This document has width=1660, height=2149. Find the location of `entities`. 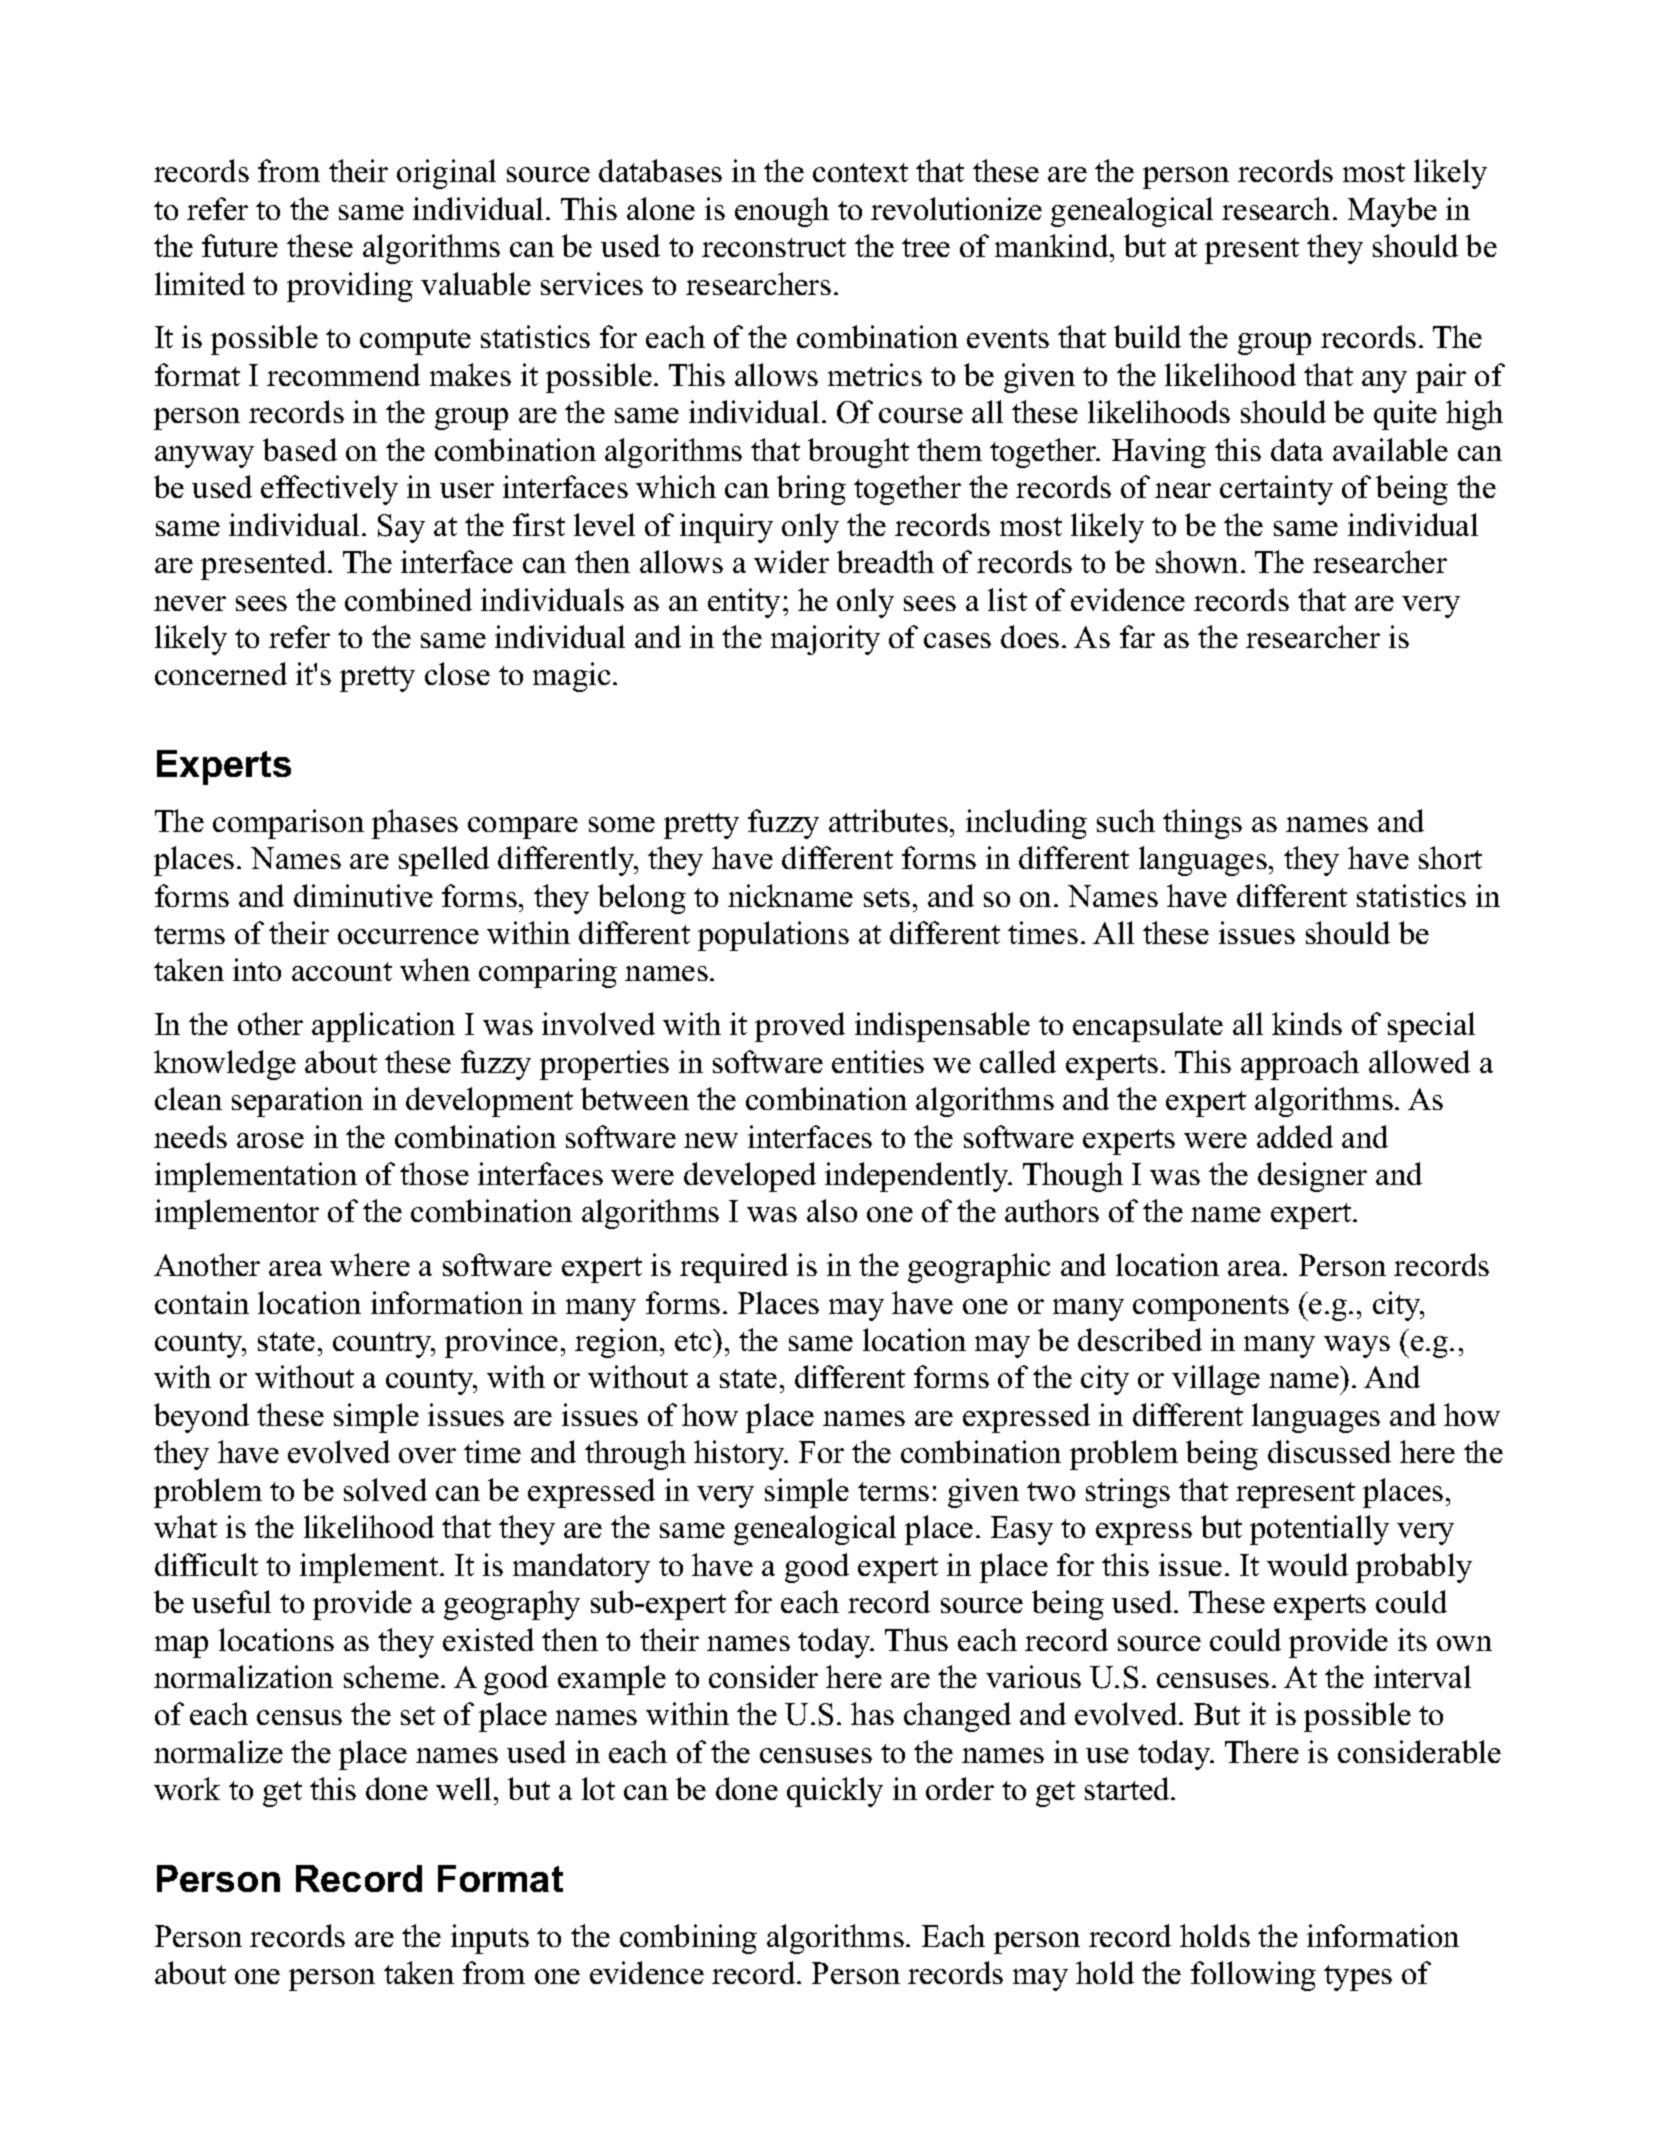

entities is located at coordinates (878, 1061).
